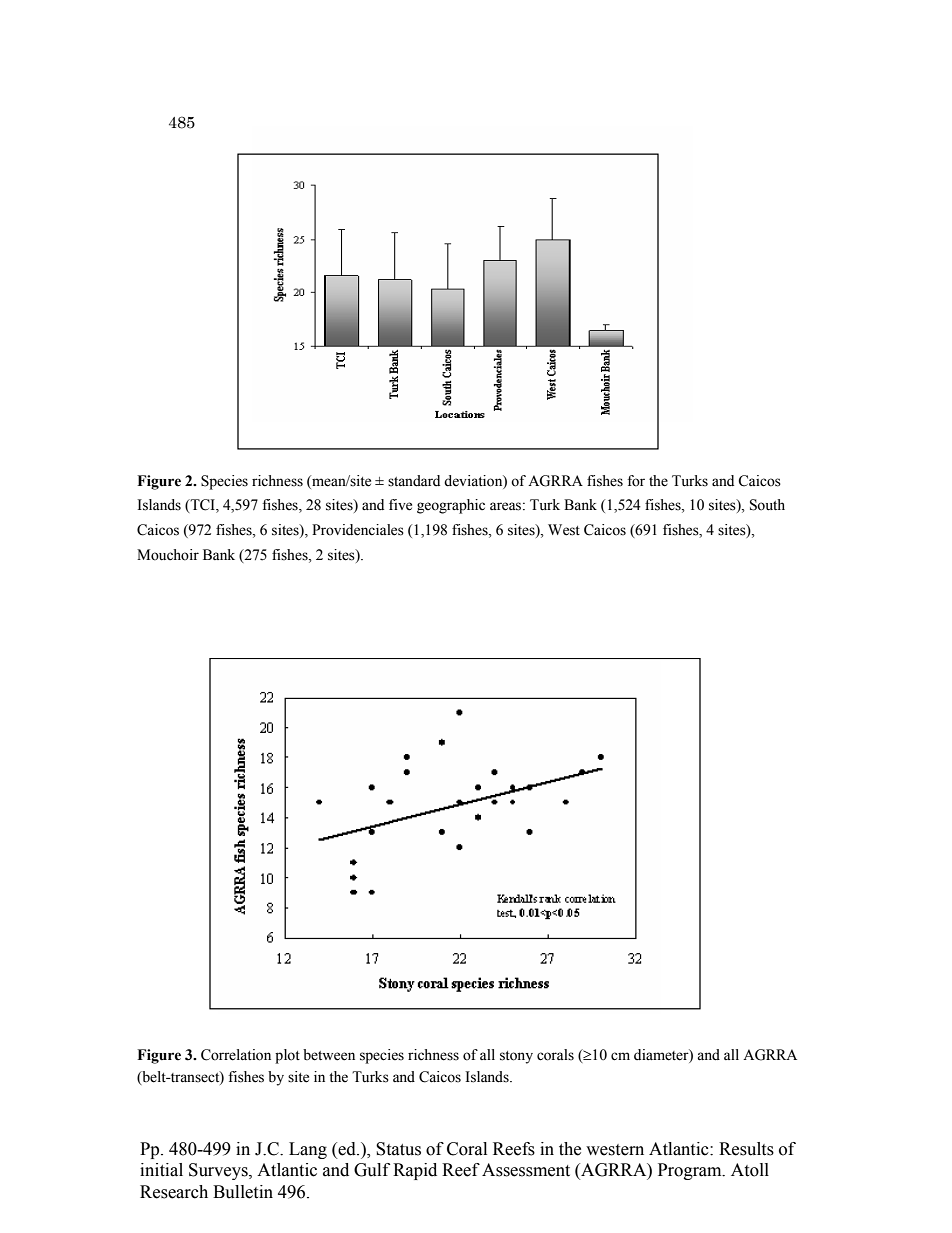  Describe the element at coordinates (400, 505) in the screenshot. I see `five` at that location.
